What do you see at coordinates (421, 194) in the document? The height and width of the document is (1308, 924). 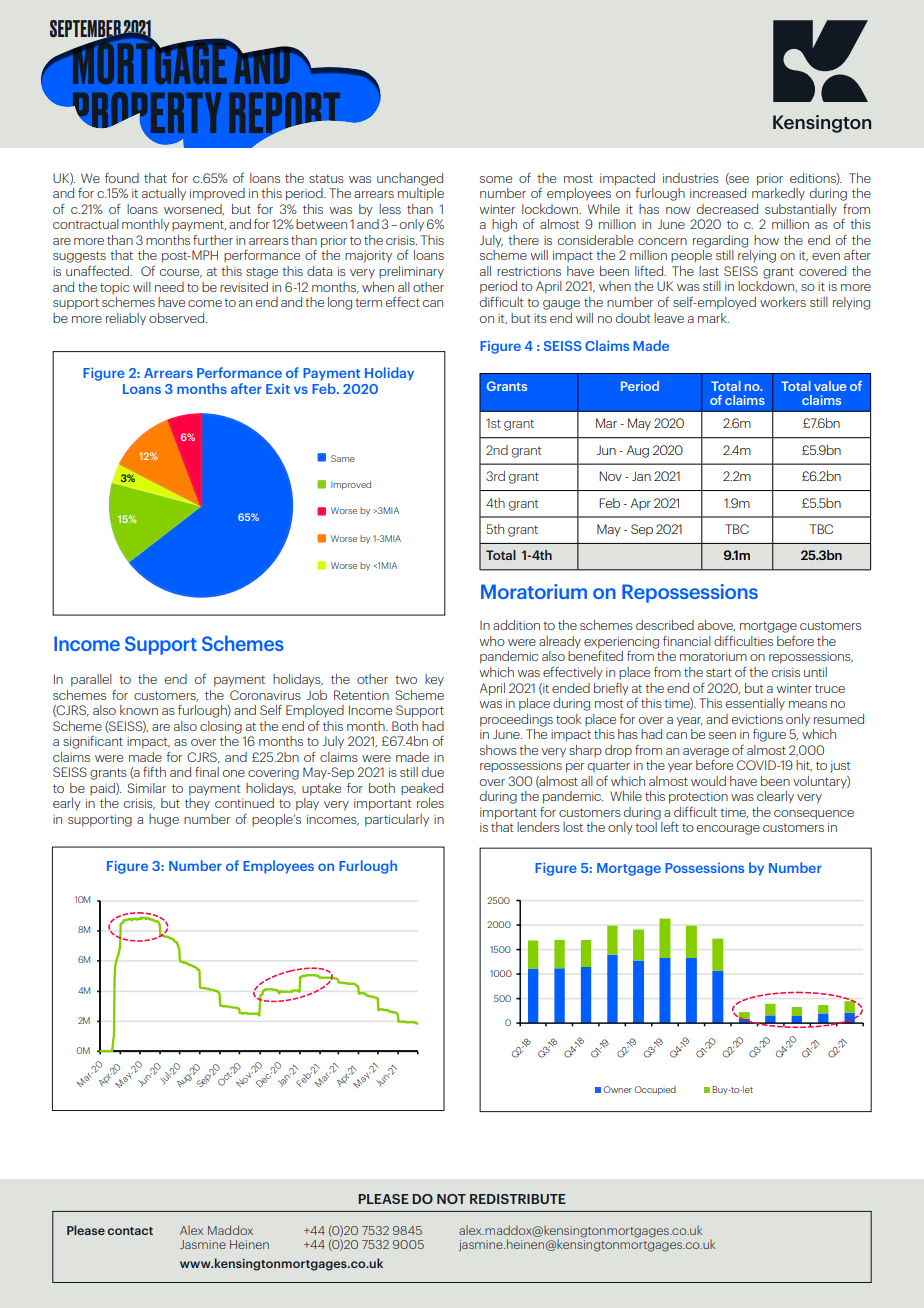 I see `multiple` at bounding box center [421, 194].
